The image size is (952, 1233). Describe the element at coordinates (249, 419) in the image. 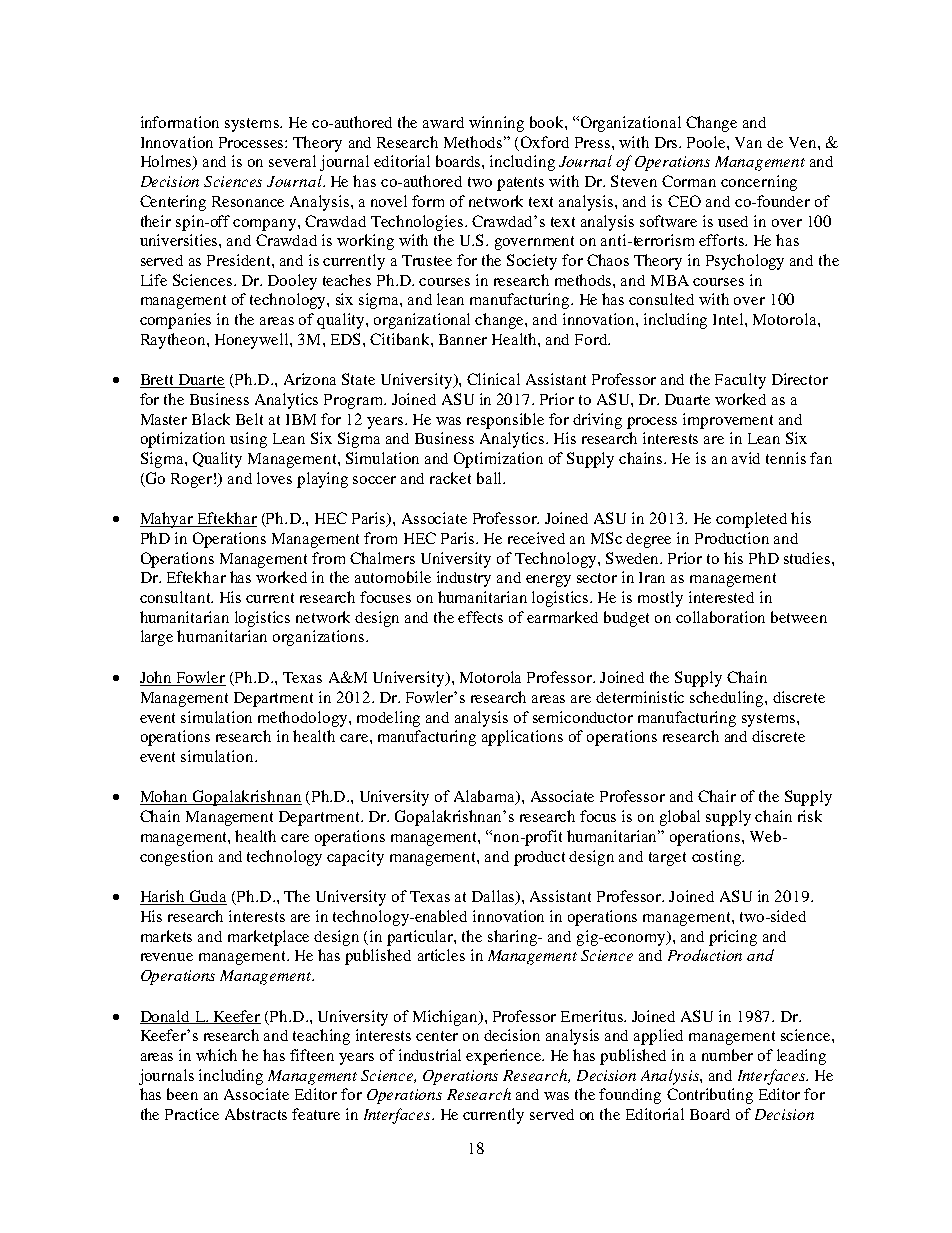

I see `Belt` at that location.
